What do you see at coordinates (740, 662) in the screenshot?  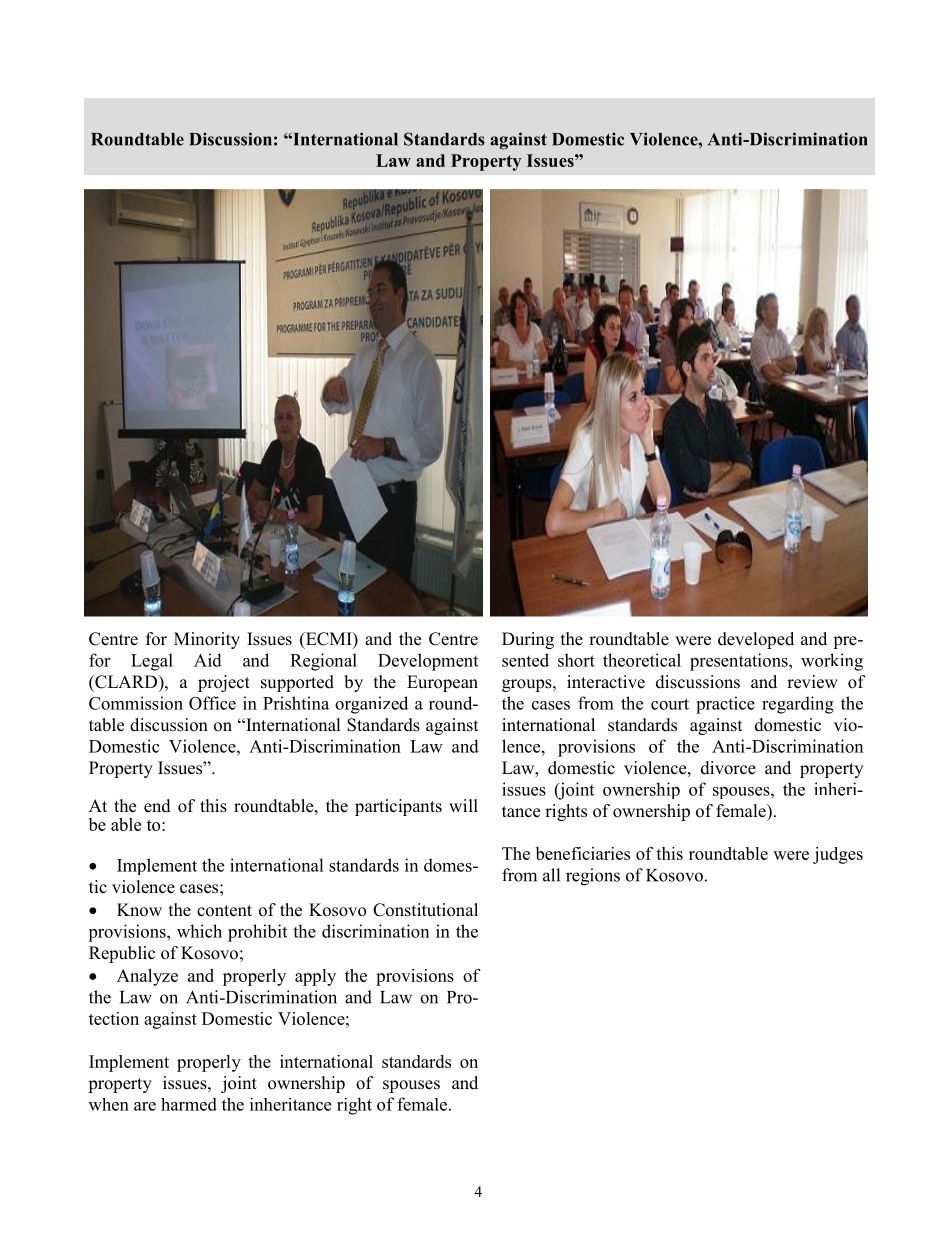 I see `presentations` at bounding box center [740, 662].
